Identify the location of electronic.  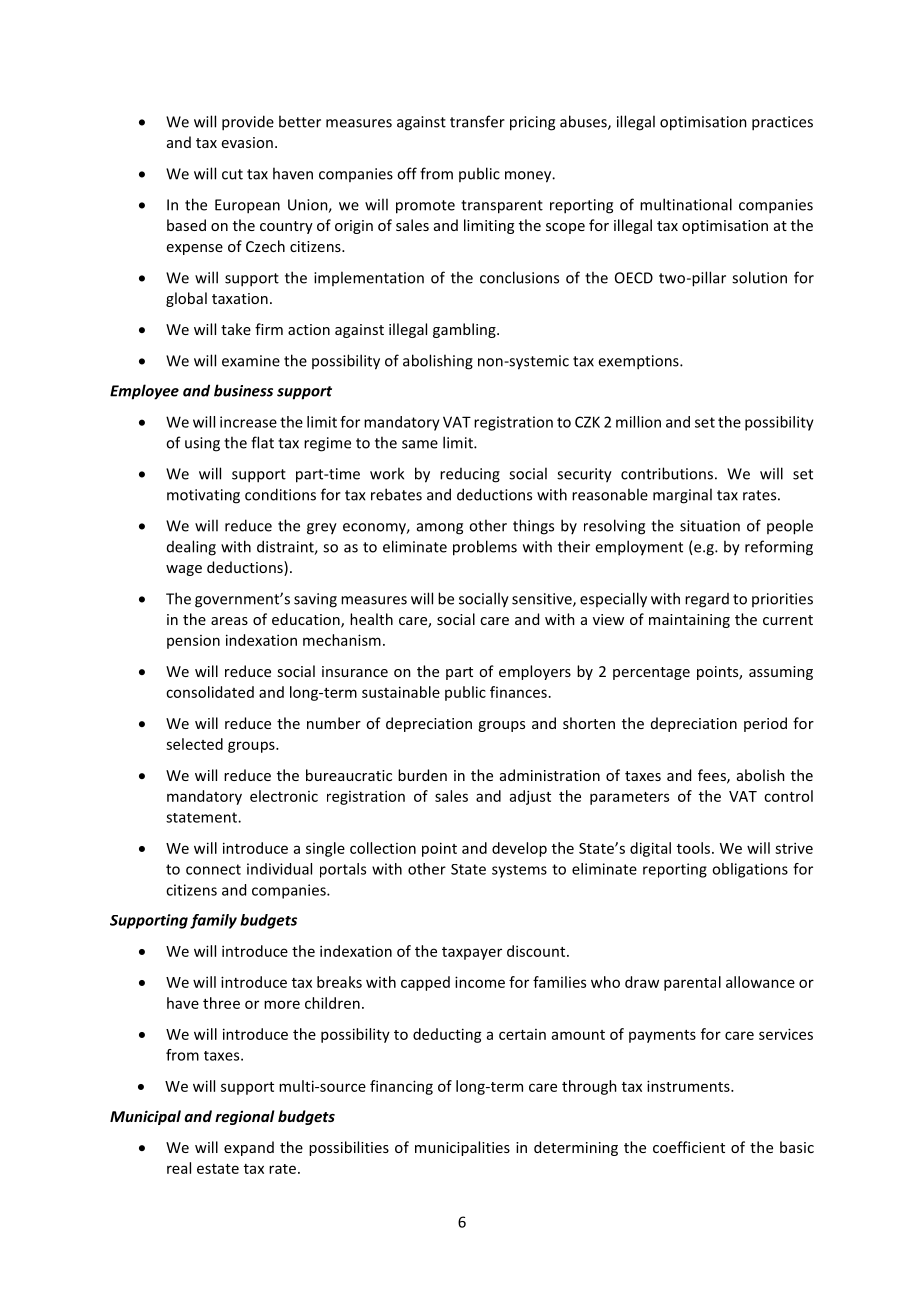
(284, 796).
